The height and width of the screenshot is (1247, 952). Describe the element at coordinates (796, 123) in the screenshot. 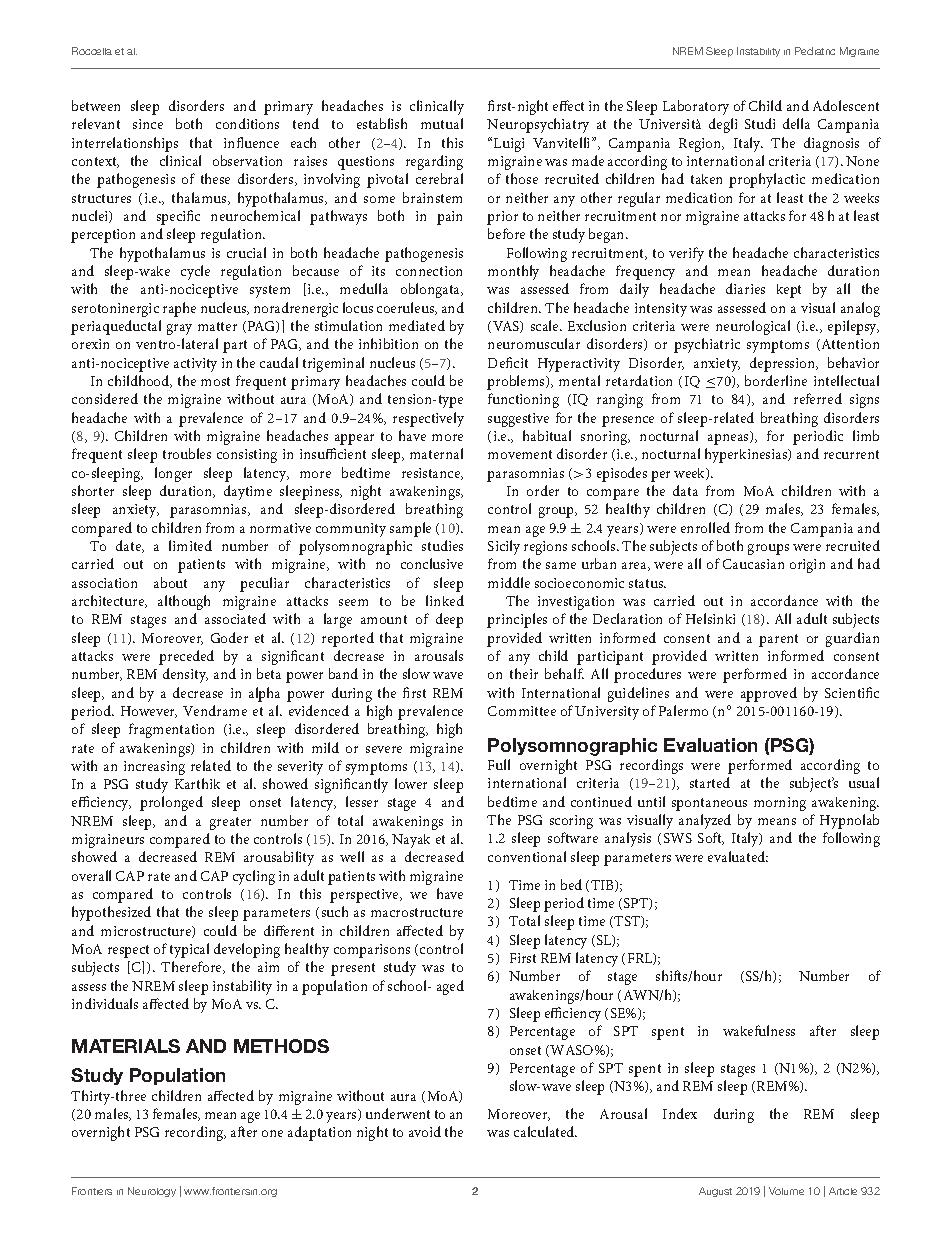

I see `della` at that location.
